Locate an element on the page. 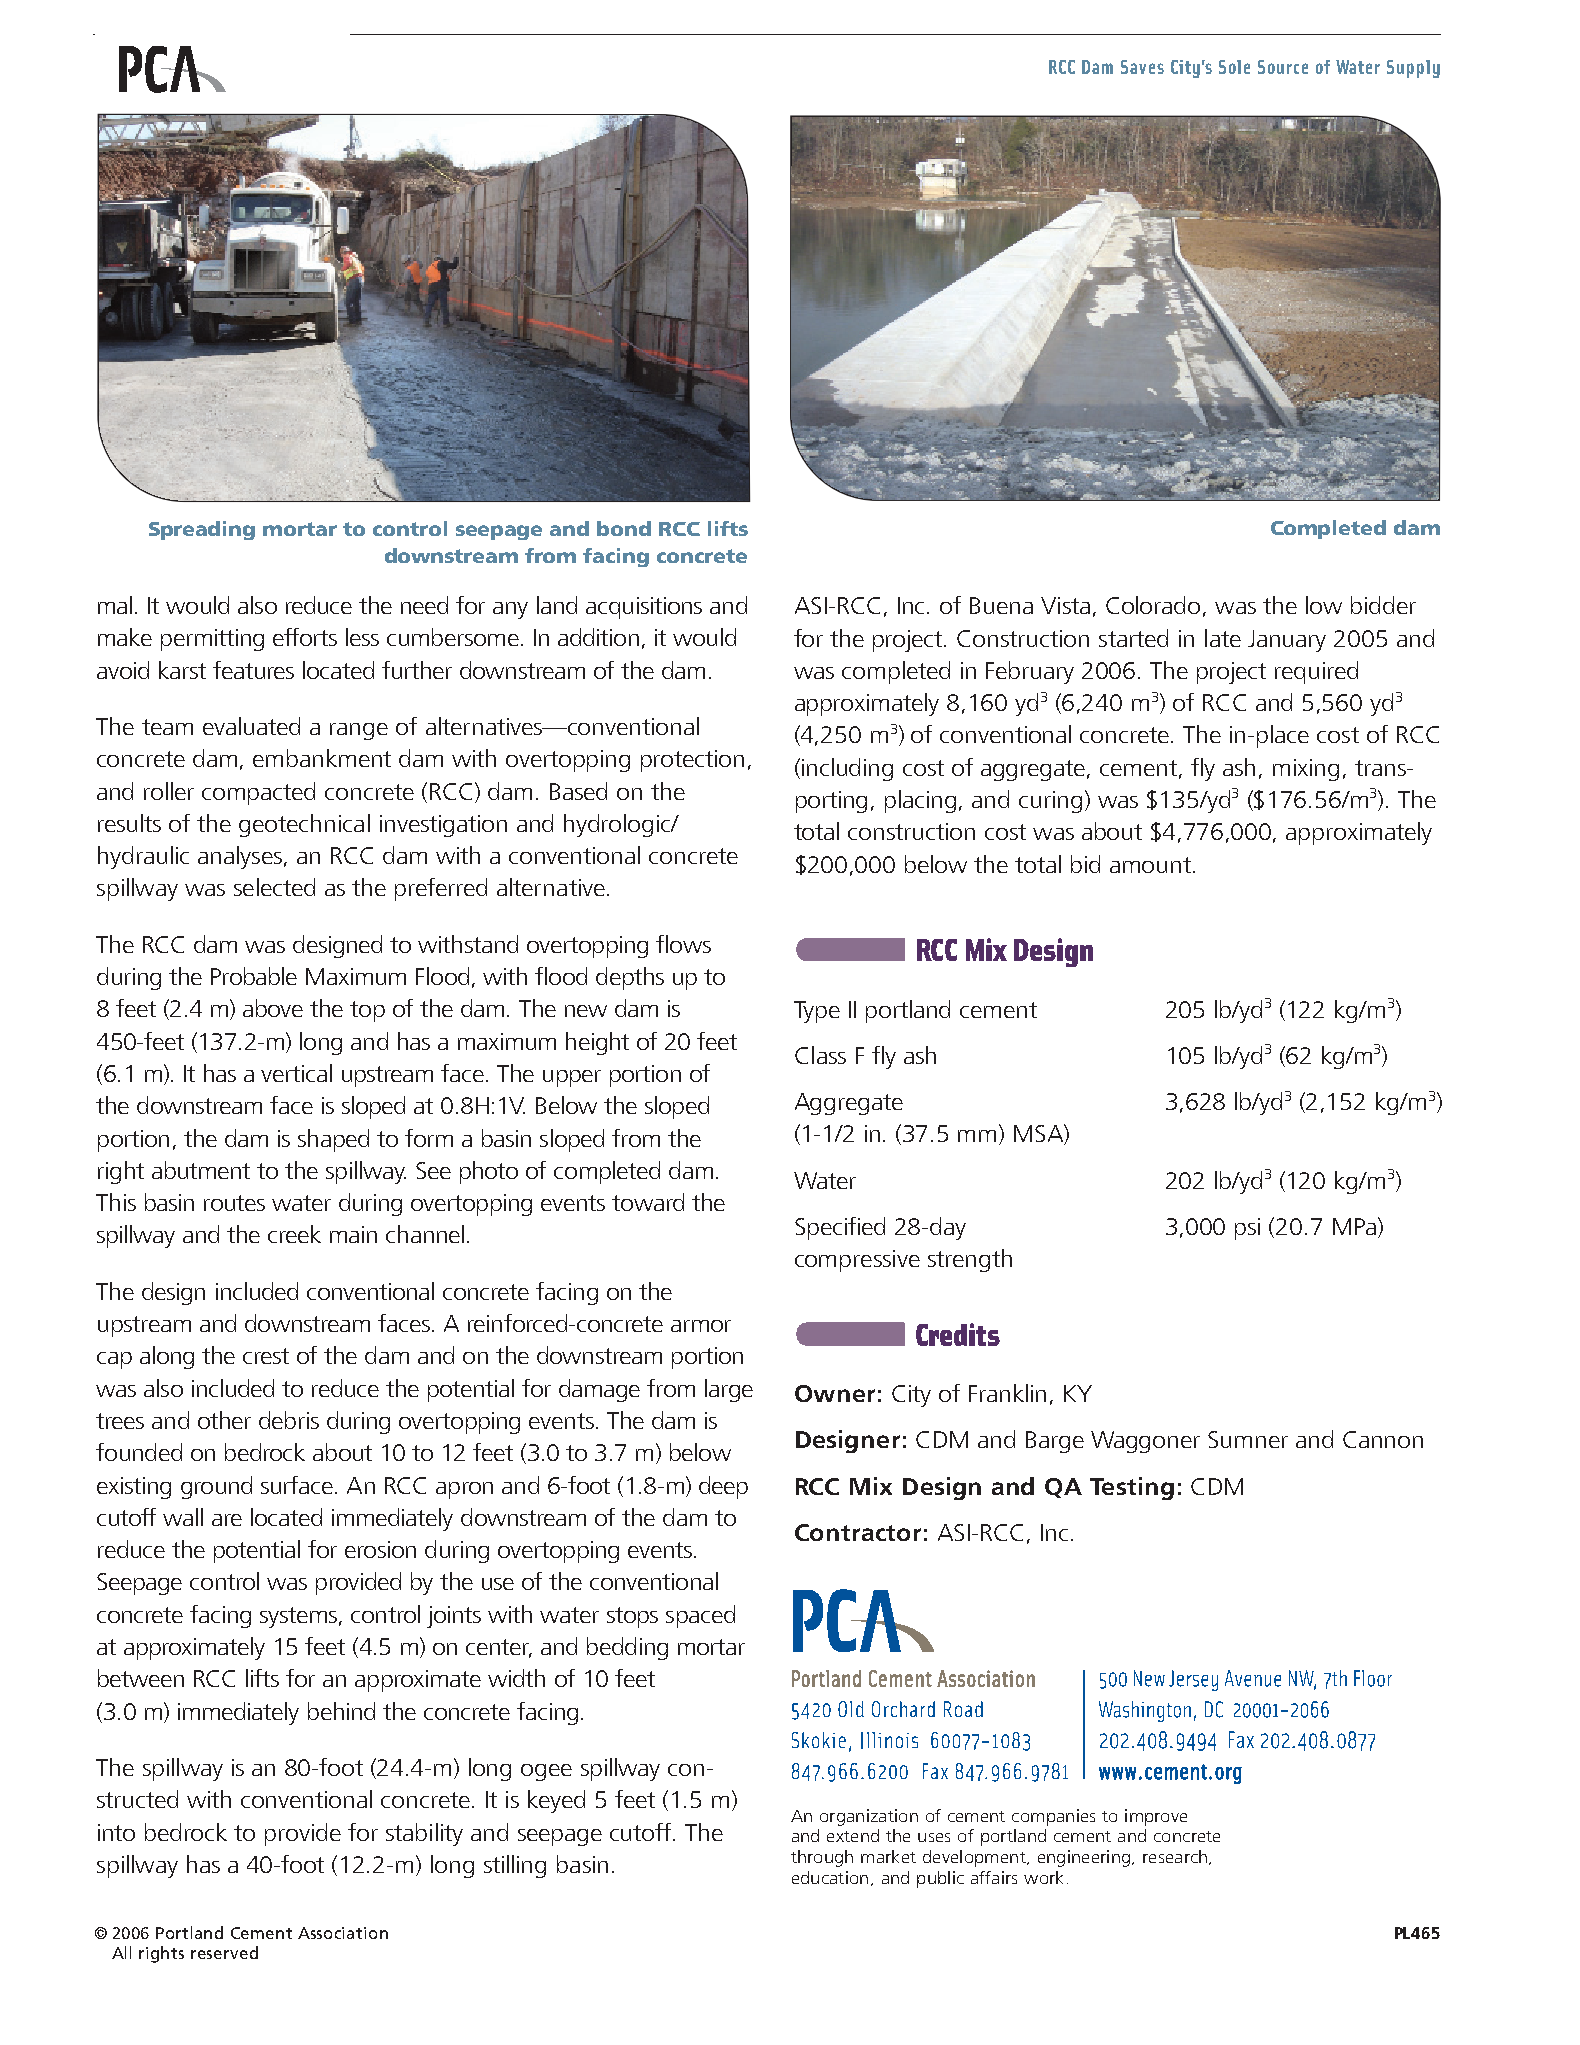 The width and height of the document is (1580, 2045). efforts is located at coordinates (305, 637).
